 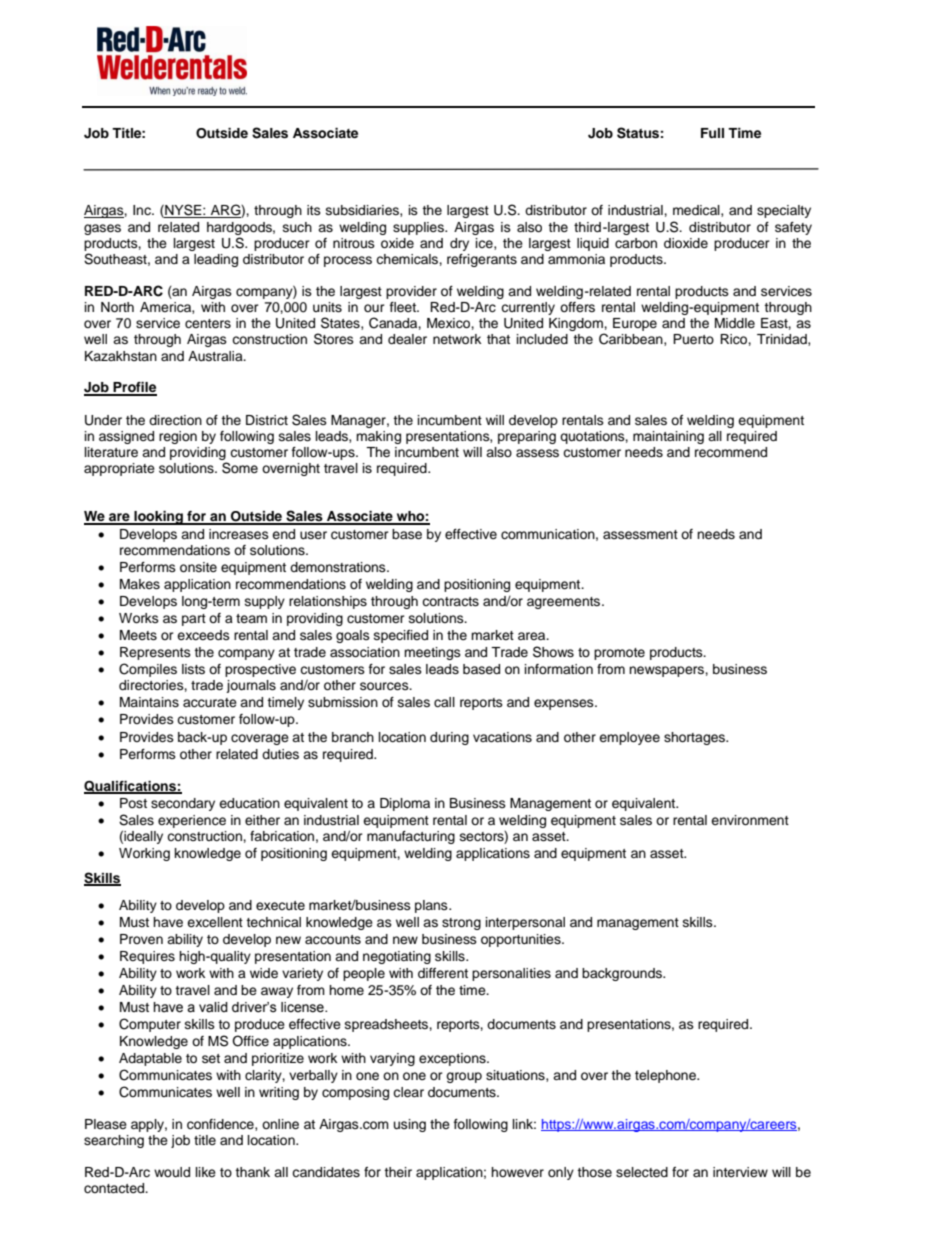 I want to click on making, so click(x=378, y=437).
